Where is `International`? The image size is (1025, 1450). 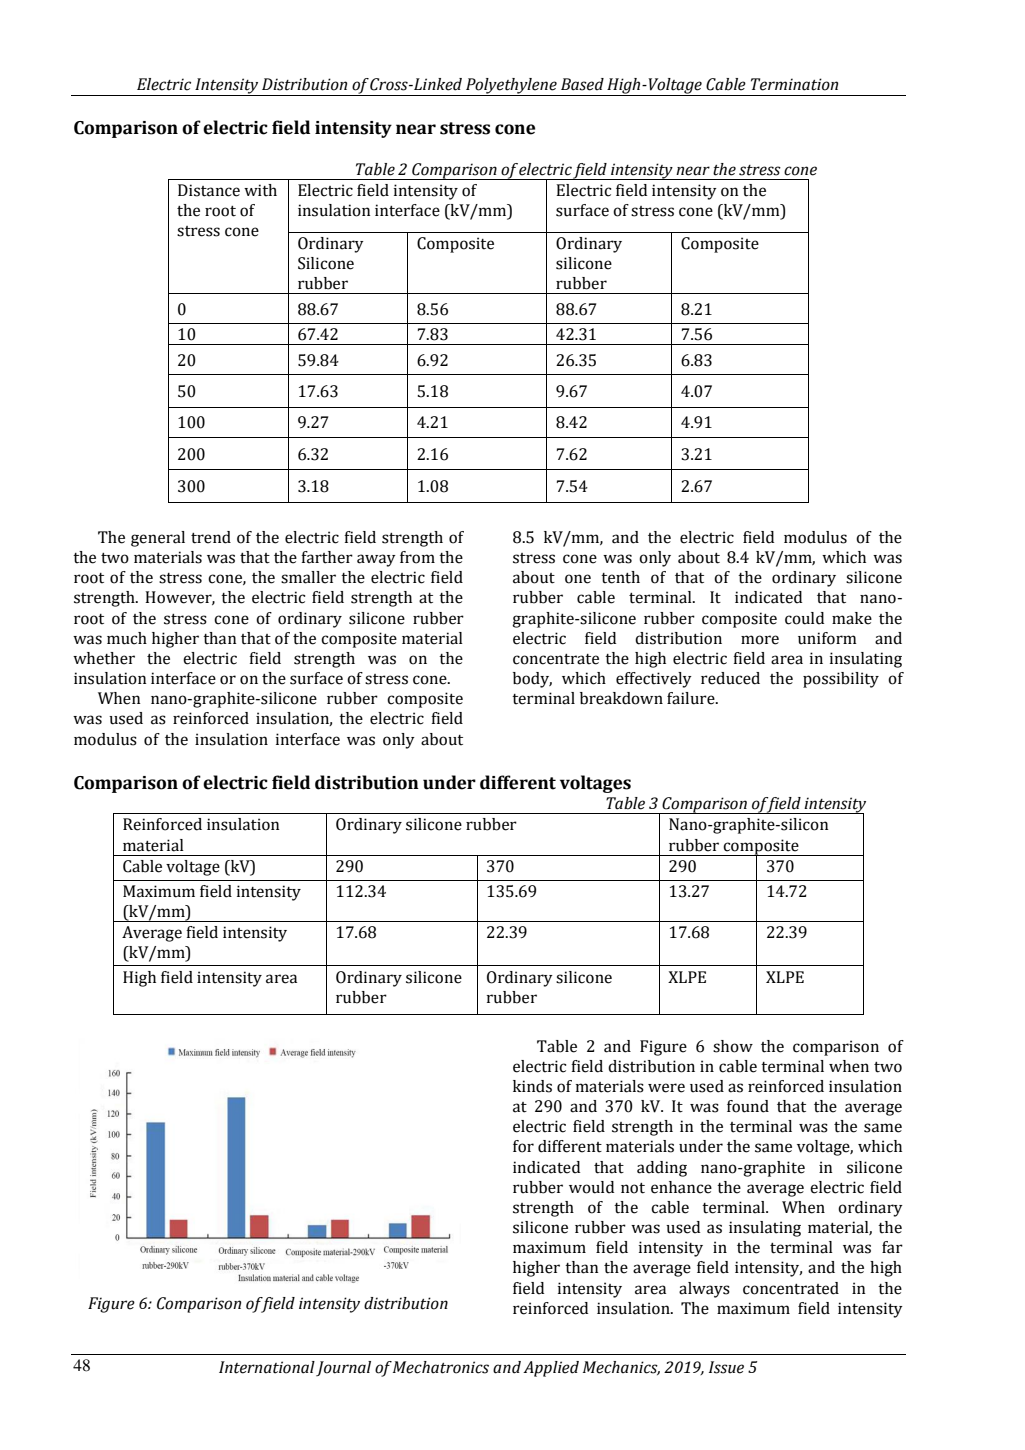
International is located at coordinates (267, 1367).
